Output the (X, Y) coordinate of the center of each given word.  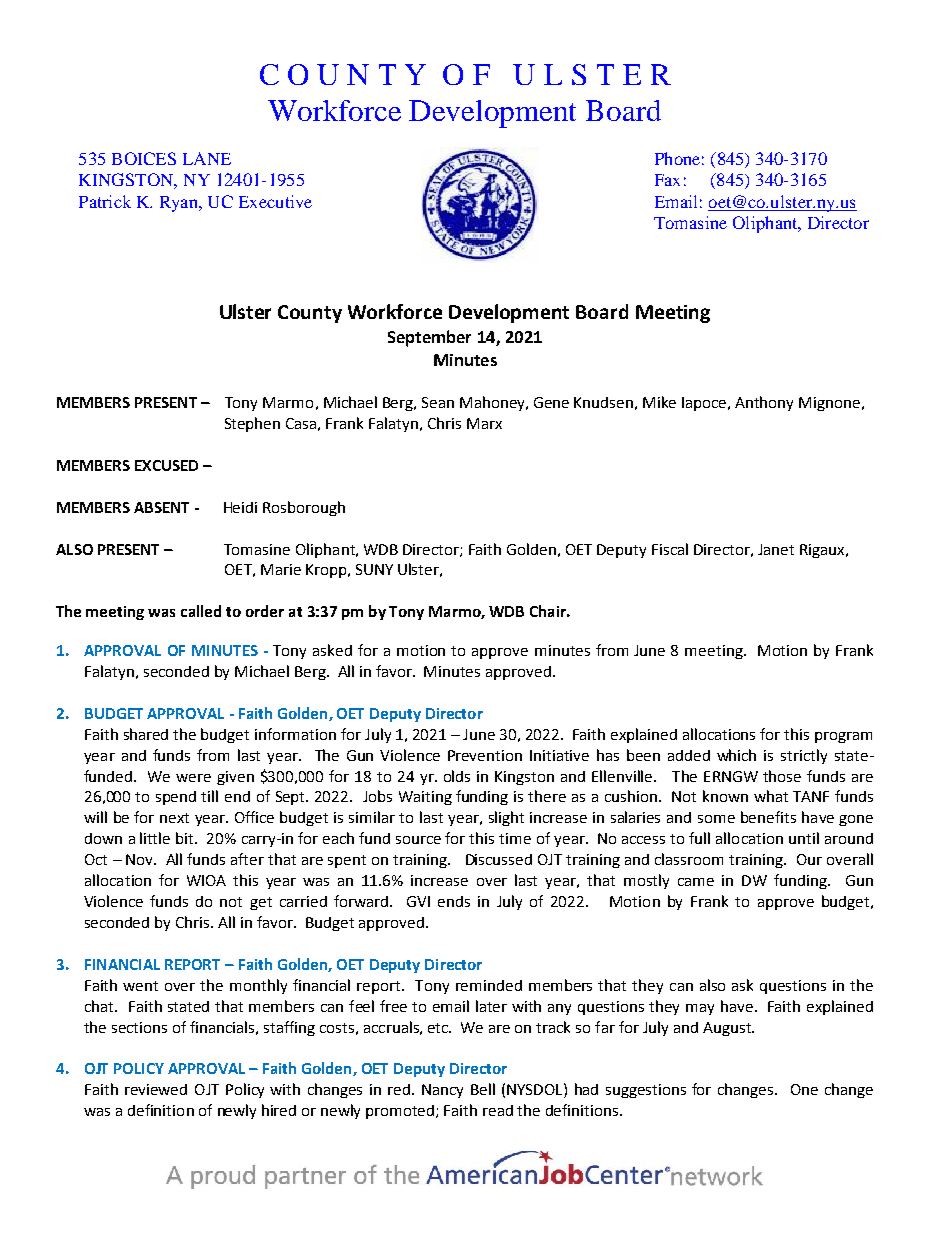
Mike (659, 402)
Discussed (499, 859)
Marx (484, 423)
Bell (483, 1089)
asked (332, 650)
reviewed (156, 1089)
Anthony (764, 403)
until (804, 838)
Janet (776, 549)
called (201, 611)
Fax (667, 180)
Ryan (180, 204)
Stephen (252, 424)
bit (186, 838)
